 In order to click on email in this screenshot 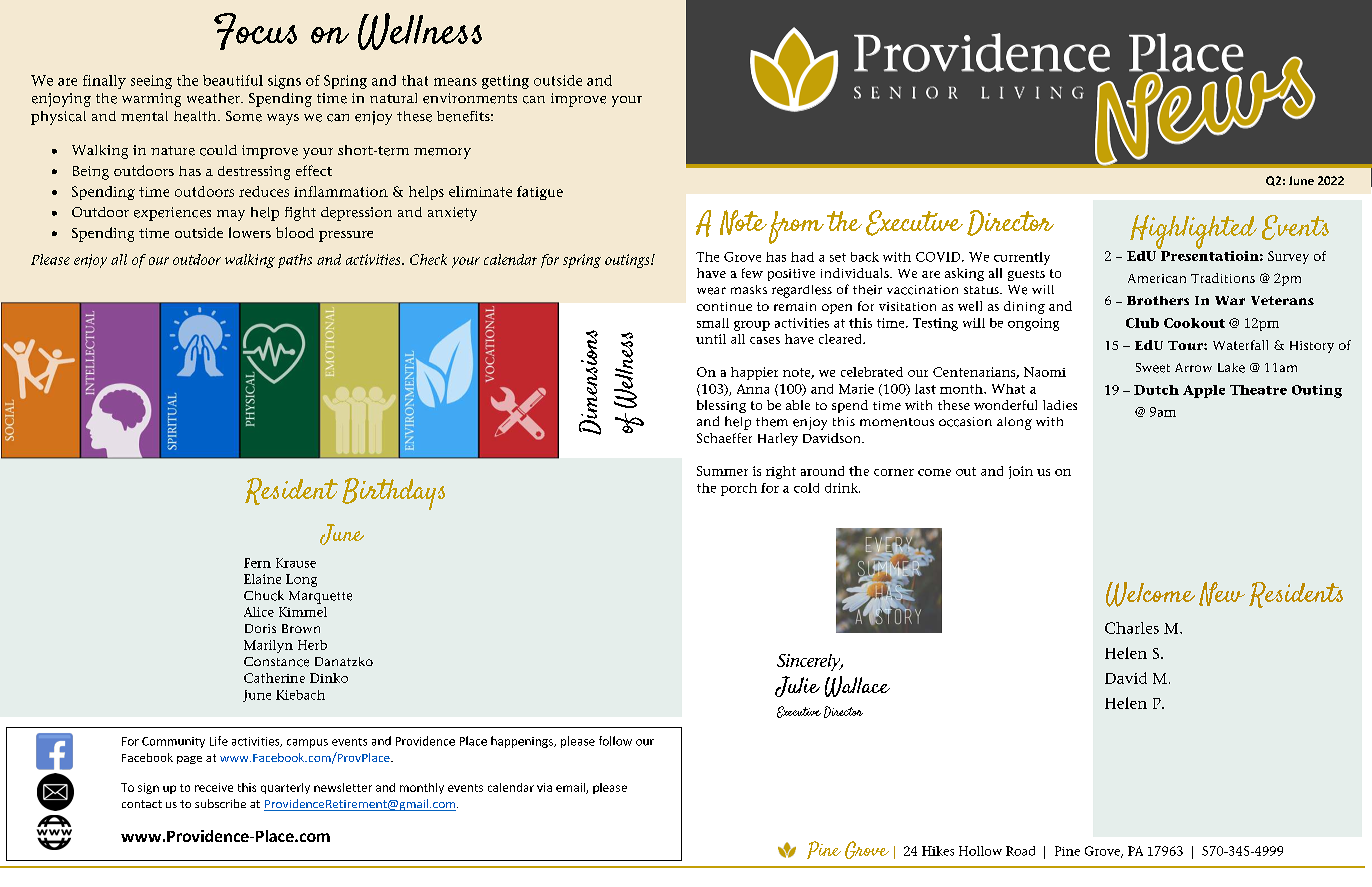, I will do `click(571, 788)`.
